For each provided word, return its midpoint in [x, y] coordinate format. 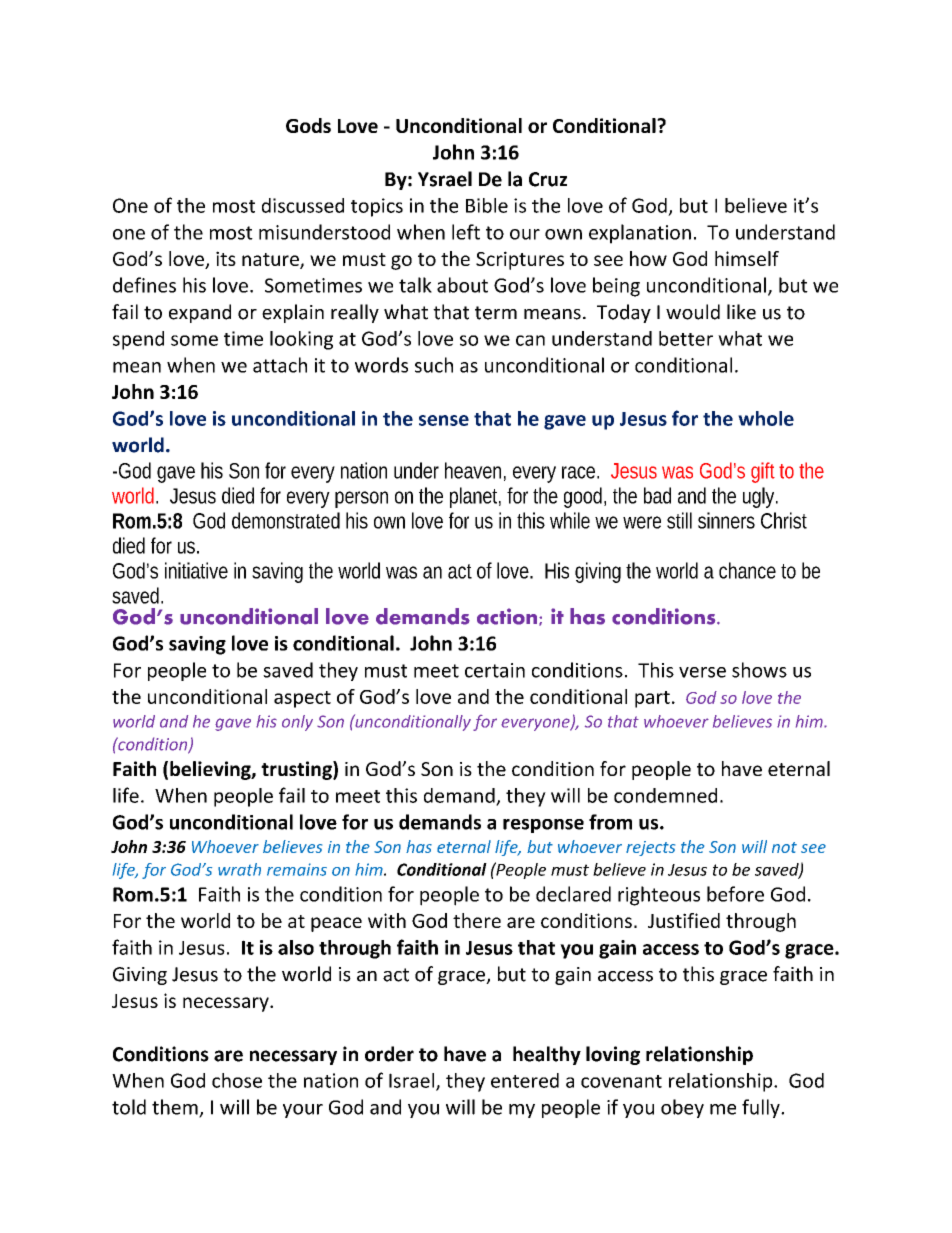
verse [702, 672]
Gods [308, 125]
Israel [411, 1080]
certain [495, 670]
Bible [487, 205]
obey [682, 1108]
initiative [196, 570]
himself [747, 258]
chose [237, 1080]
